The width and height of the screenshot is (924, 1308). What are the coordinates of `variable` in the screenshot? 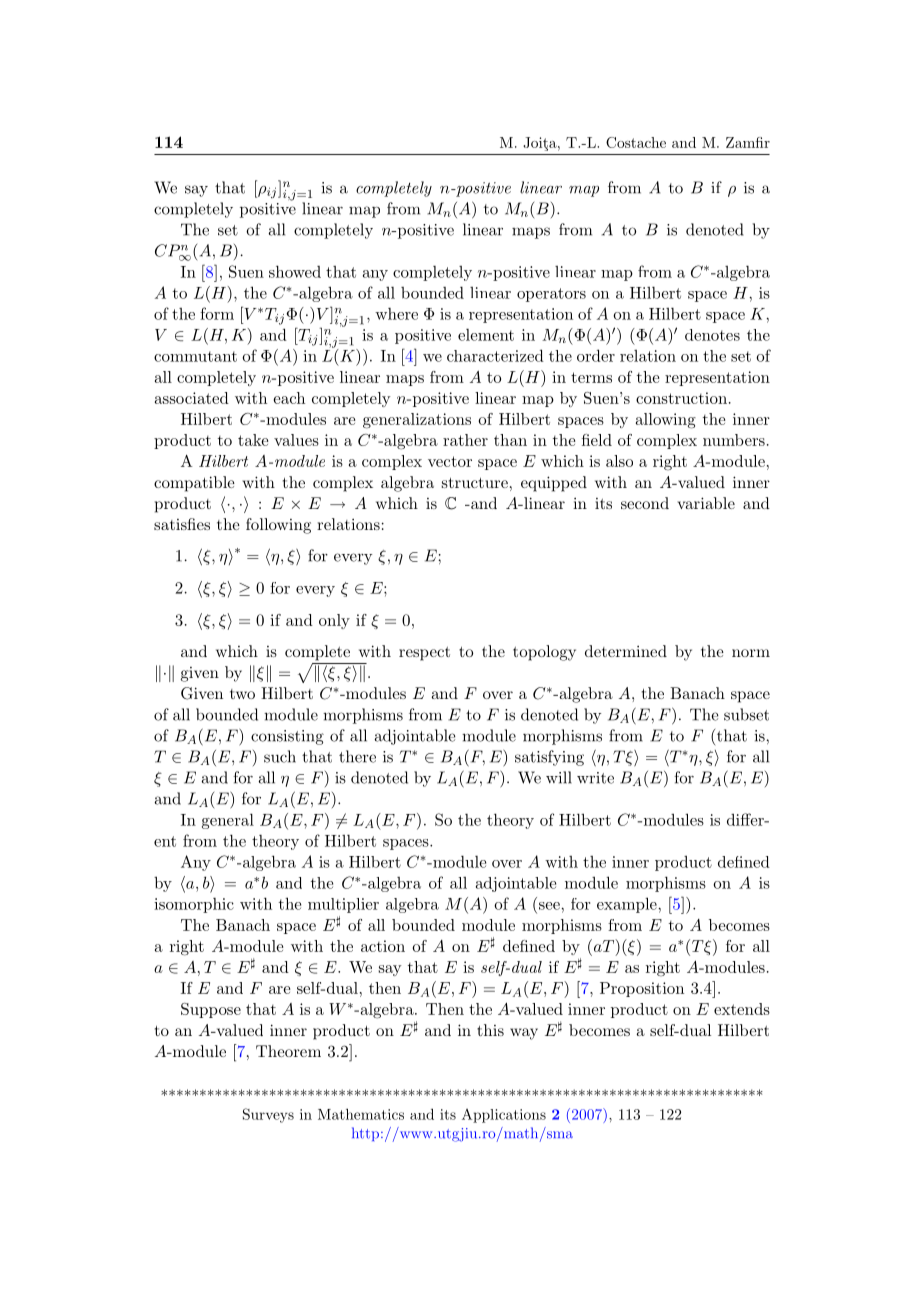 It's located at (706, 503).
